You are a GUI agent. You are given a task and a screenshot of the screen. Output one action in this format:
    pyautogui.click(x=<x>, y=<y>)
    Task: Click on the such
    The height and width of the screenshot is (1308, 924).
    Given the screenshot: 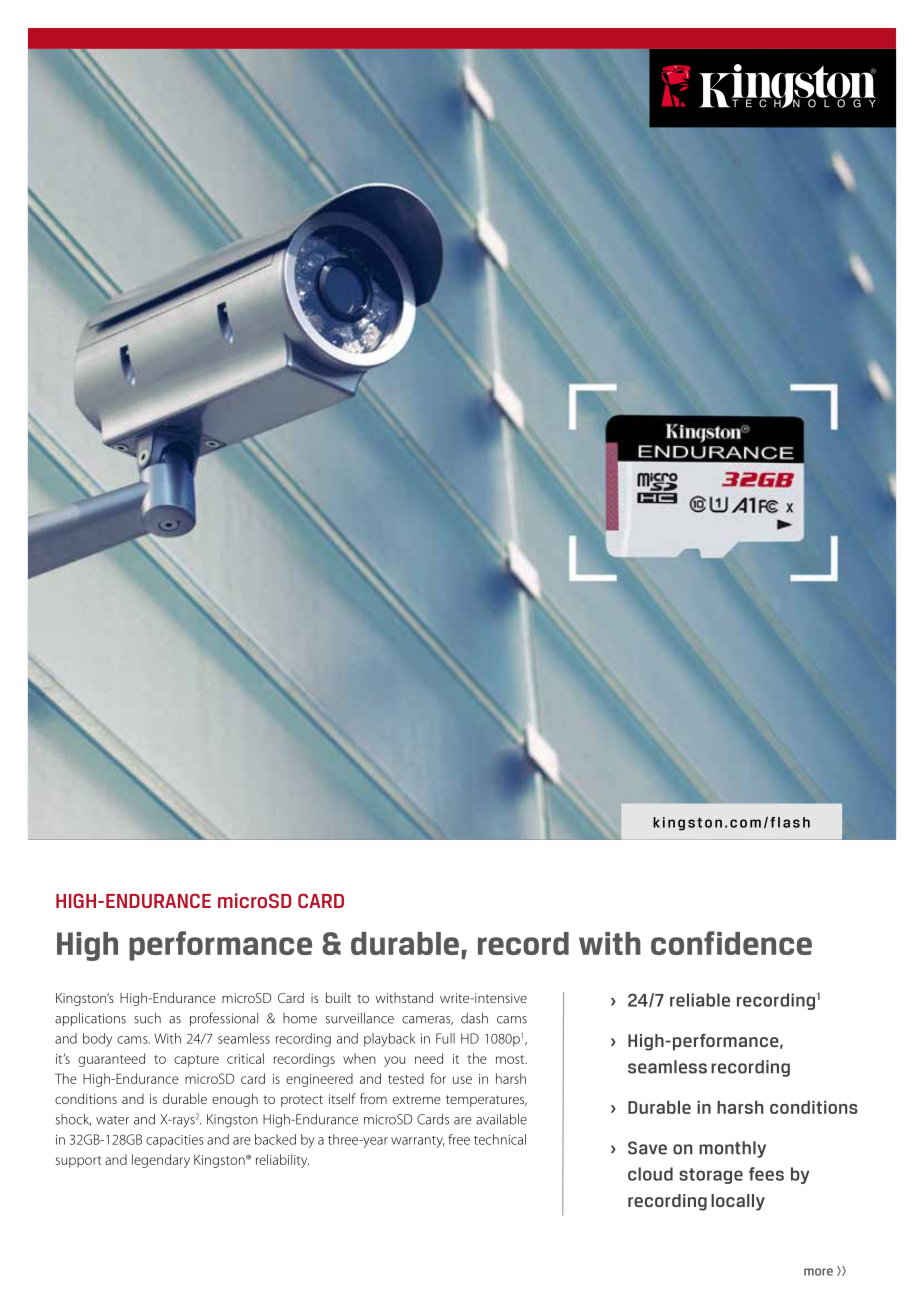 What is the action you would take?
    pyautogui.click(x=147, y=1018)
